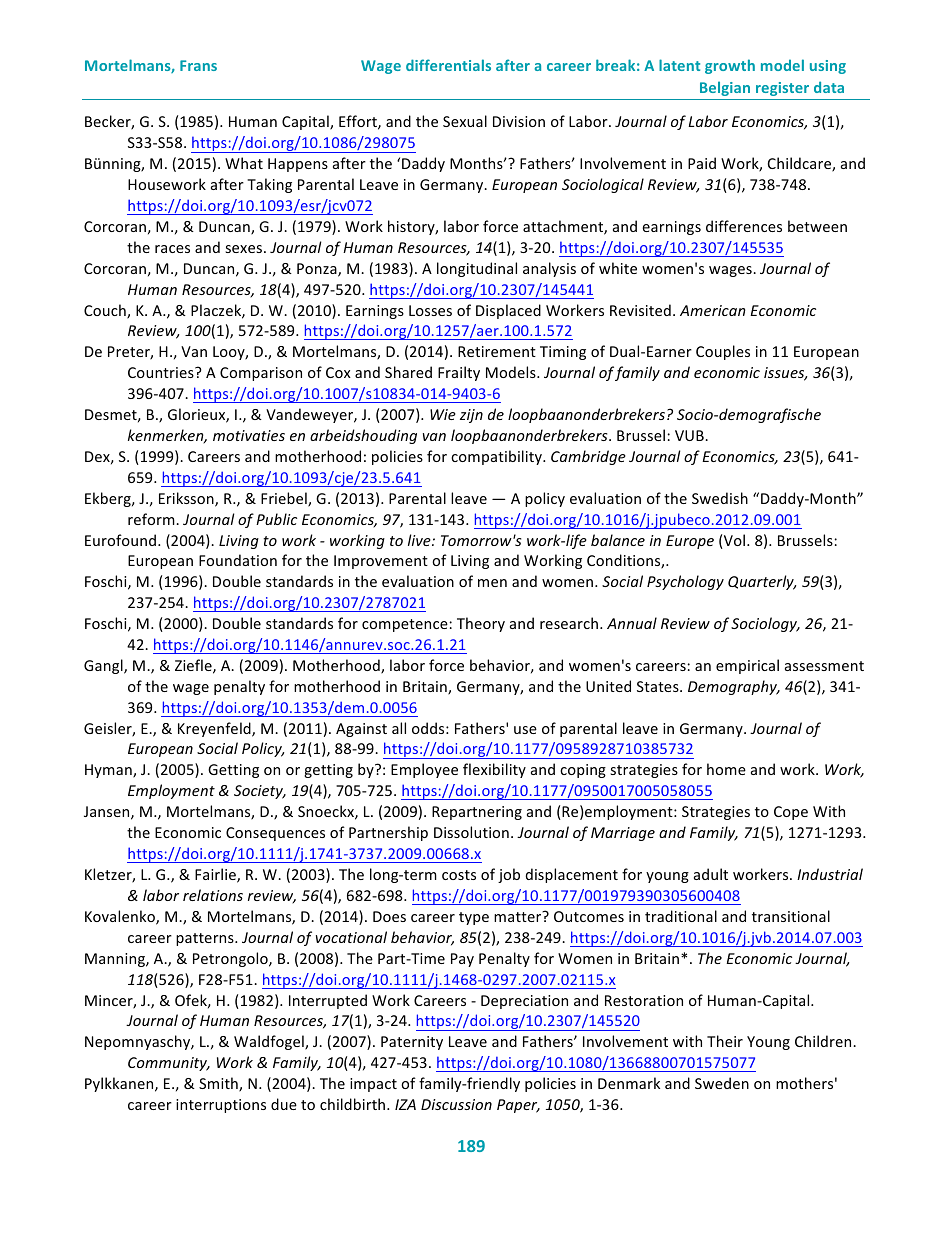  I want to click on Psychology, so click(685, 582).
